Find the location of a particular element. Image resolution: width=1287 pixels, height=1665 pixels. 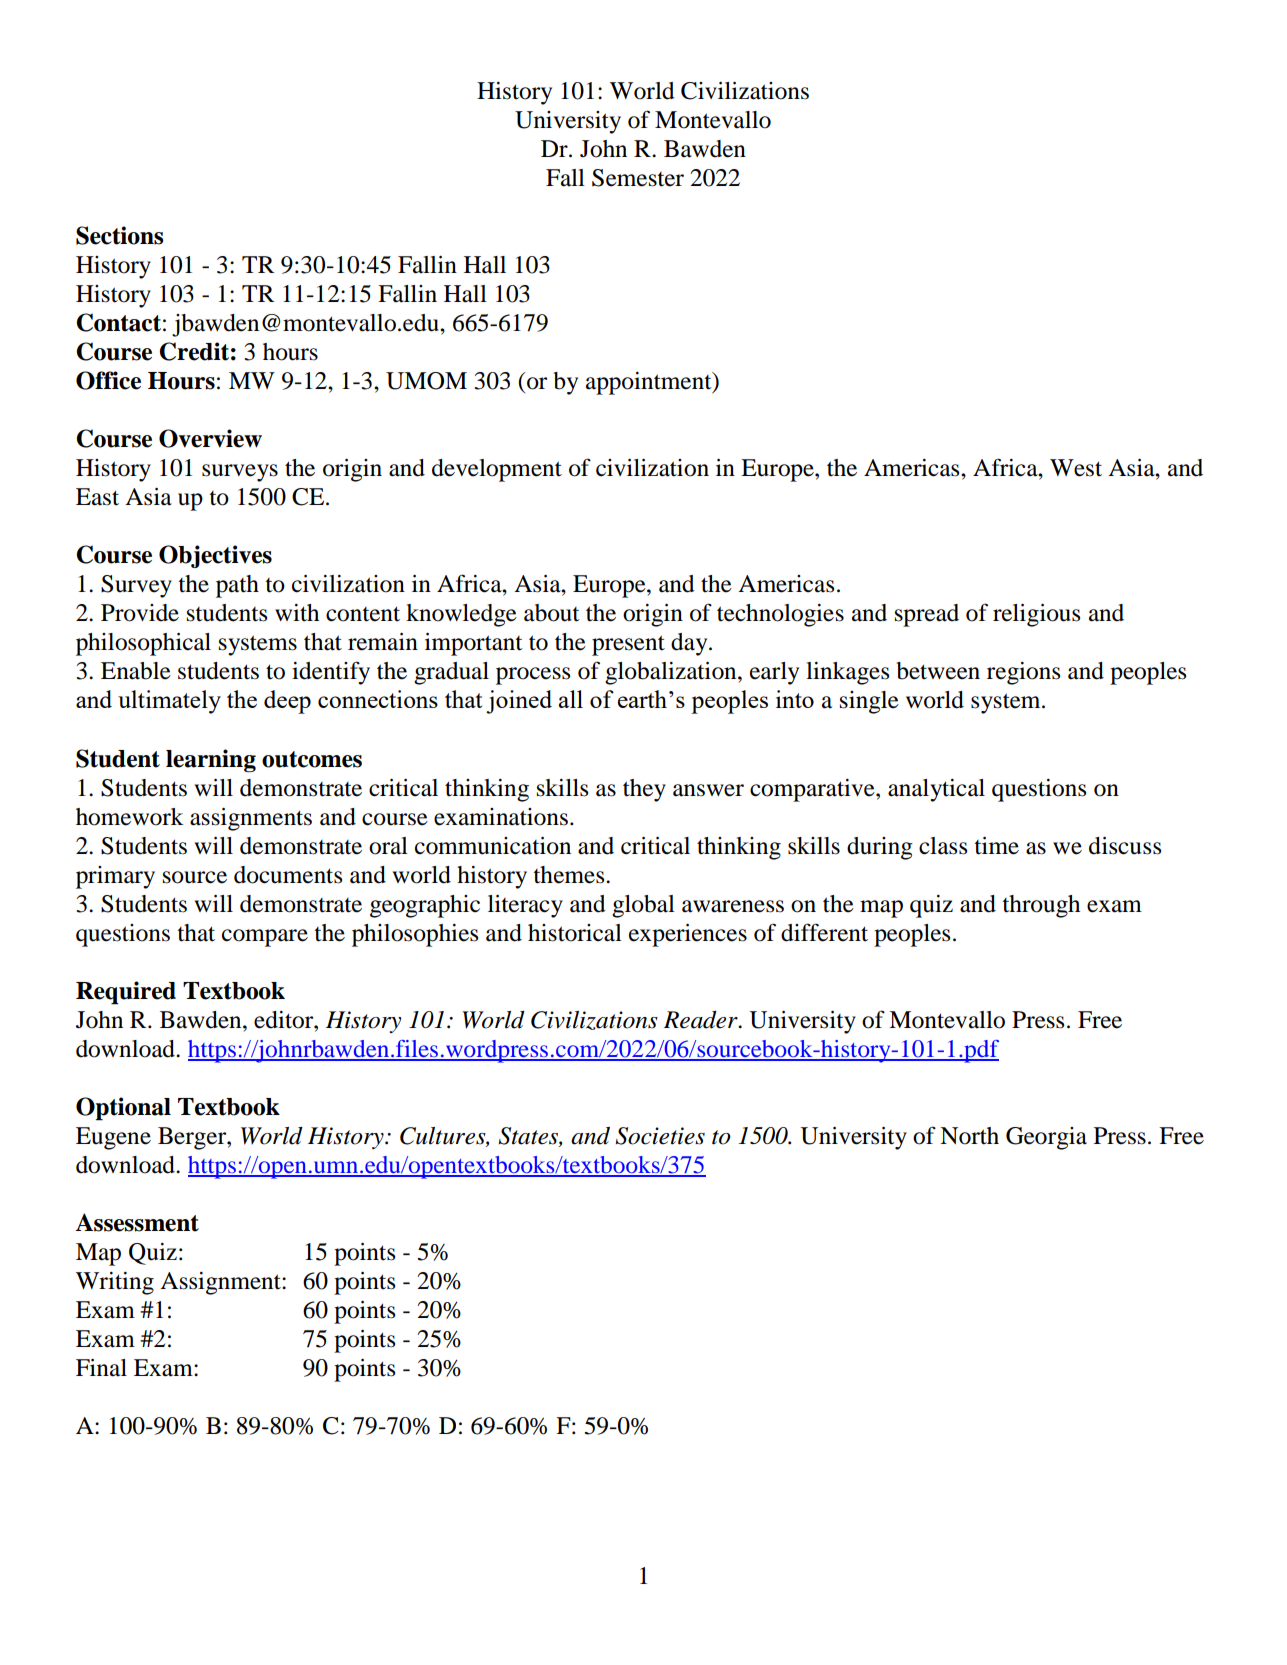

Sections is located at coordinates (120, 235).
